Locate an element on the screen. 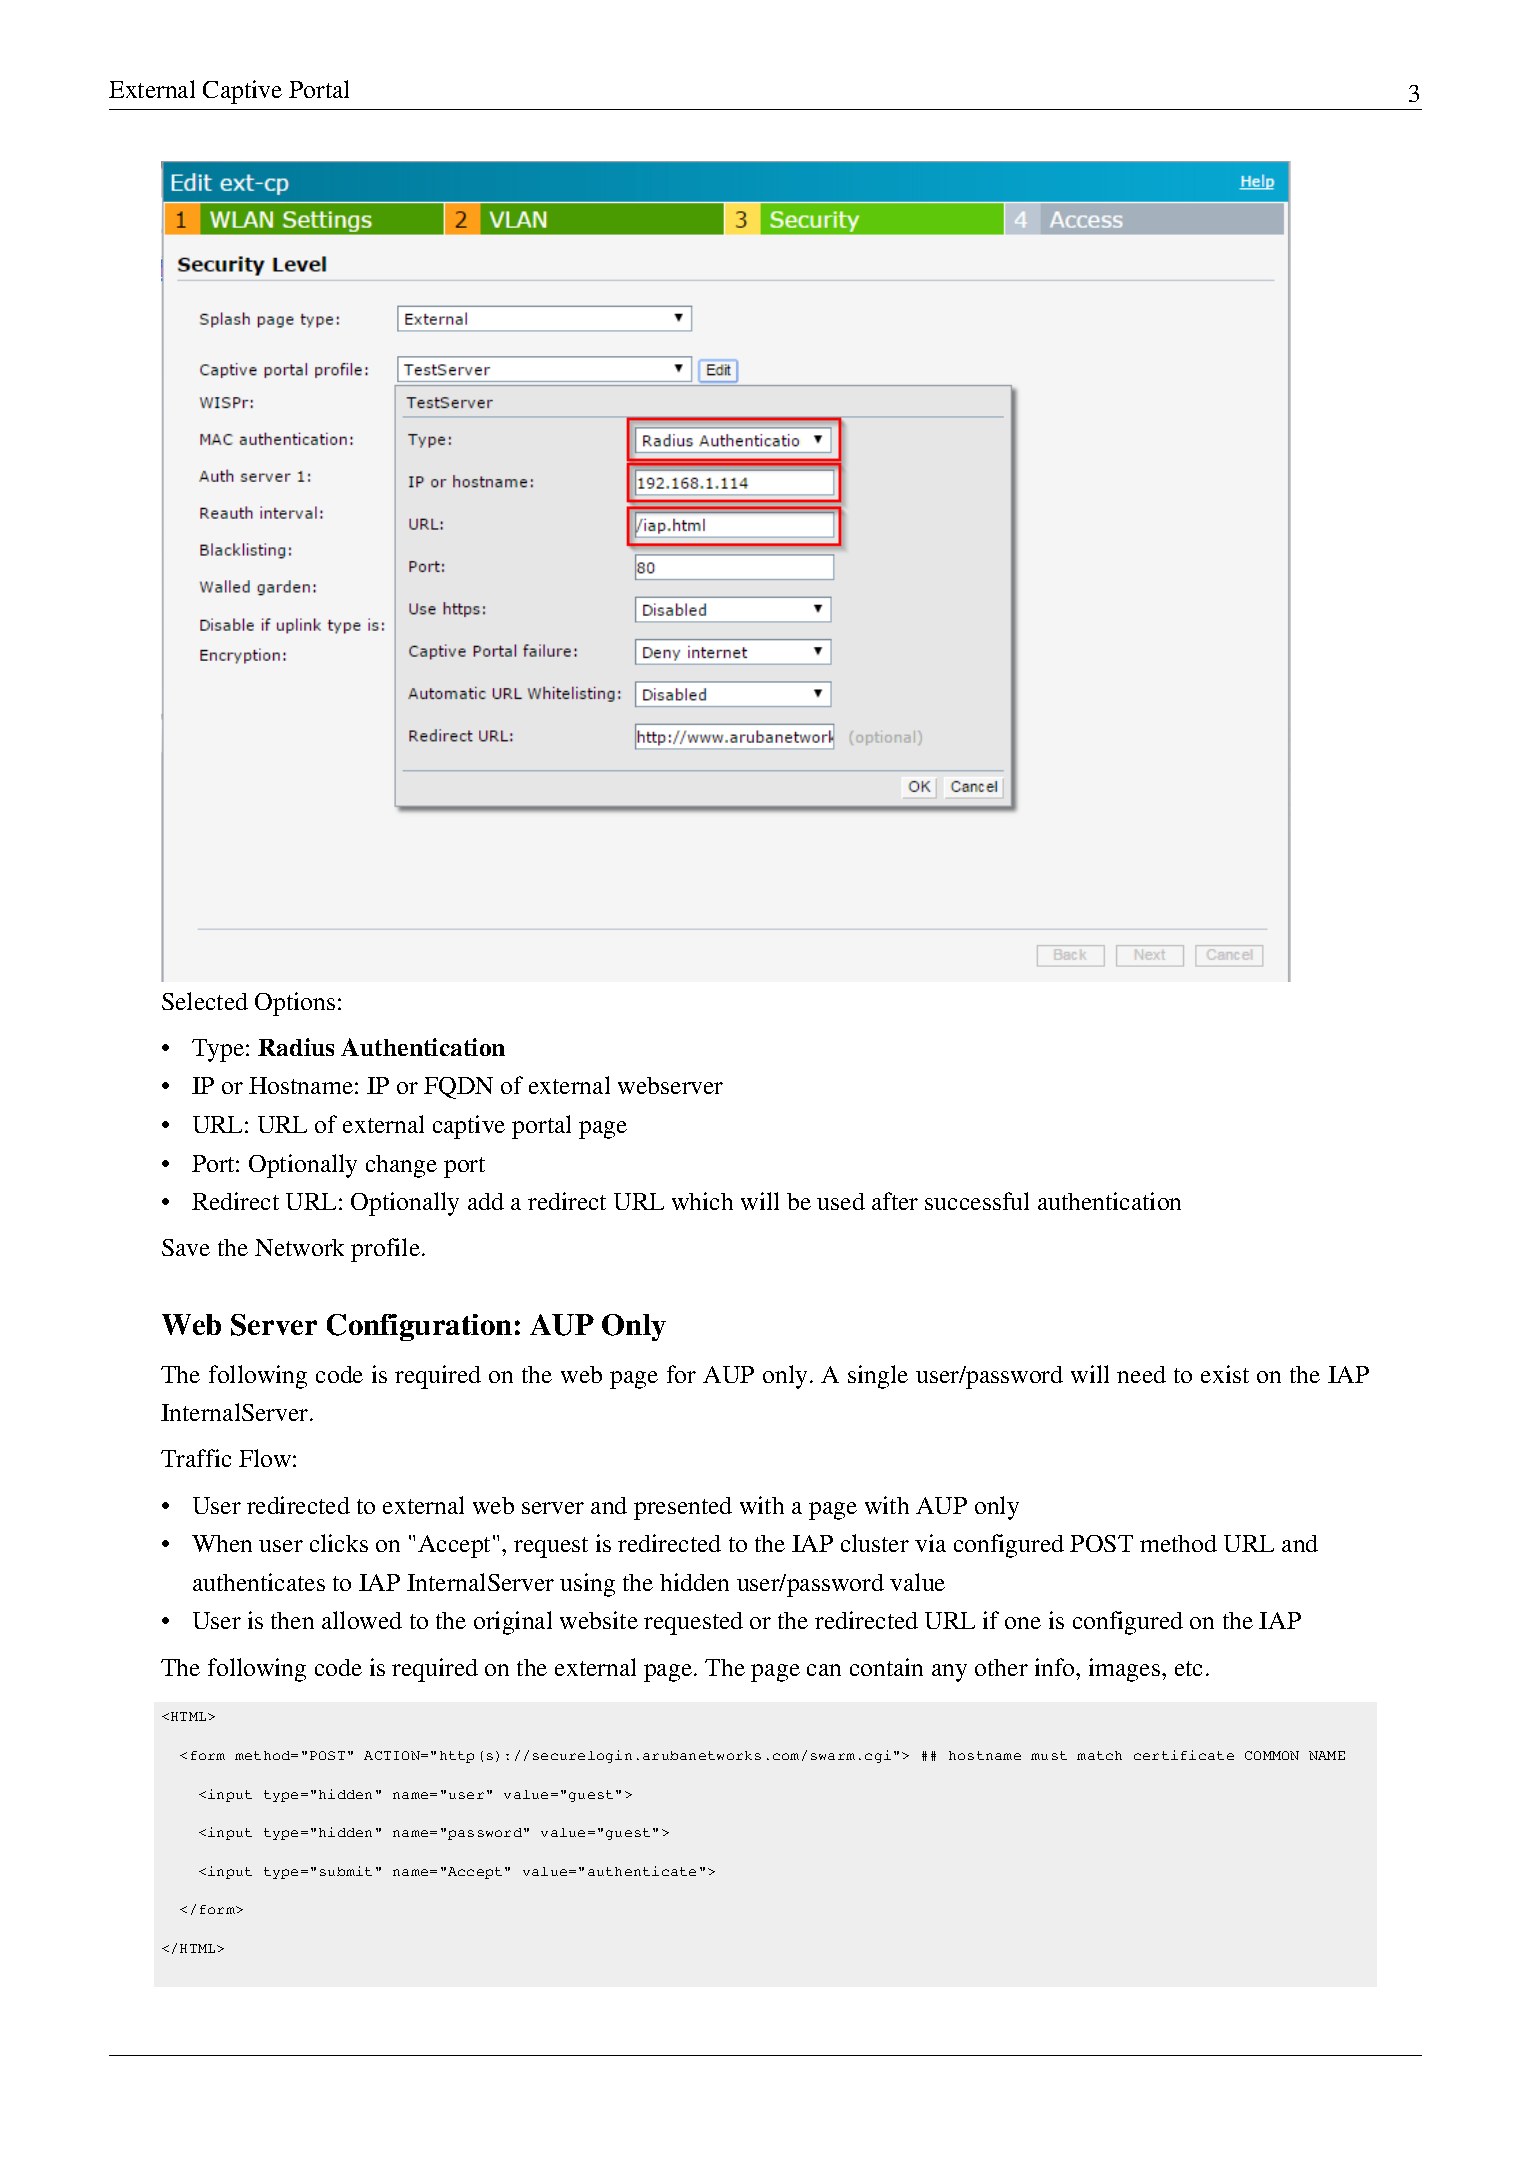 The width and height of the screenshot is (1531, 2165). allowed is located at coordinates (362, 1620).
